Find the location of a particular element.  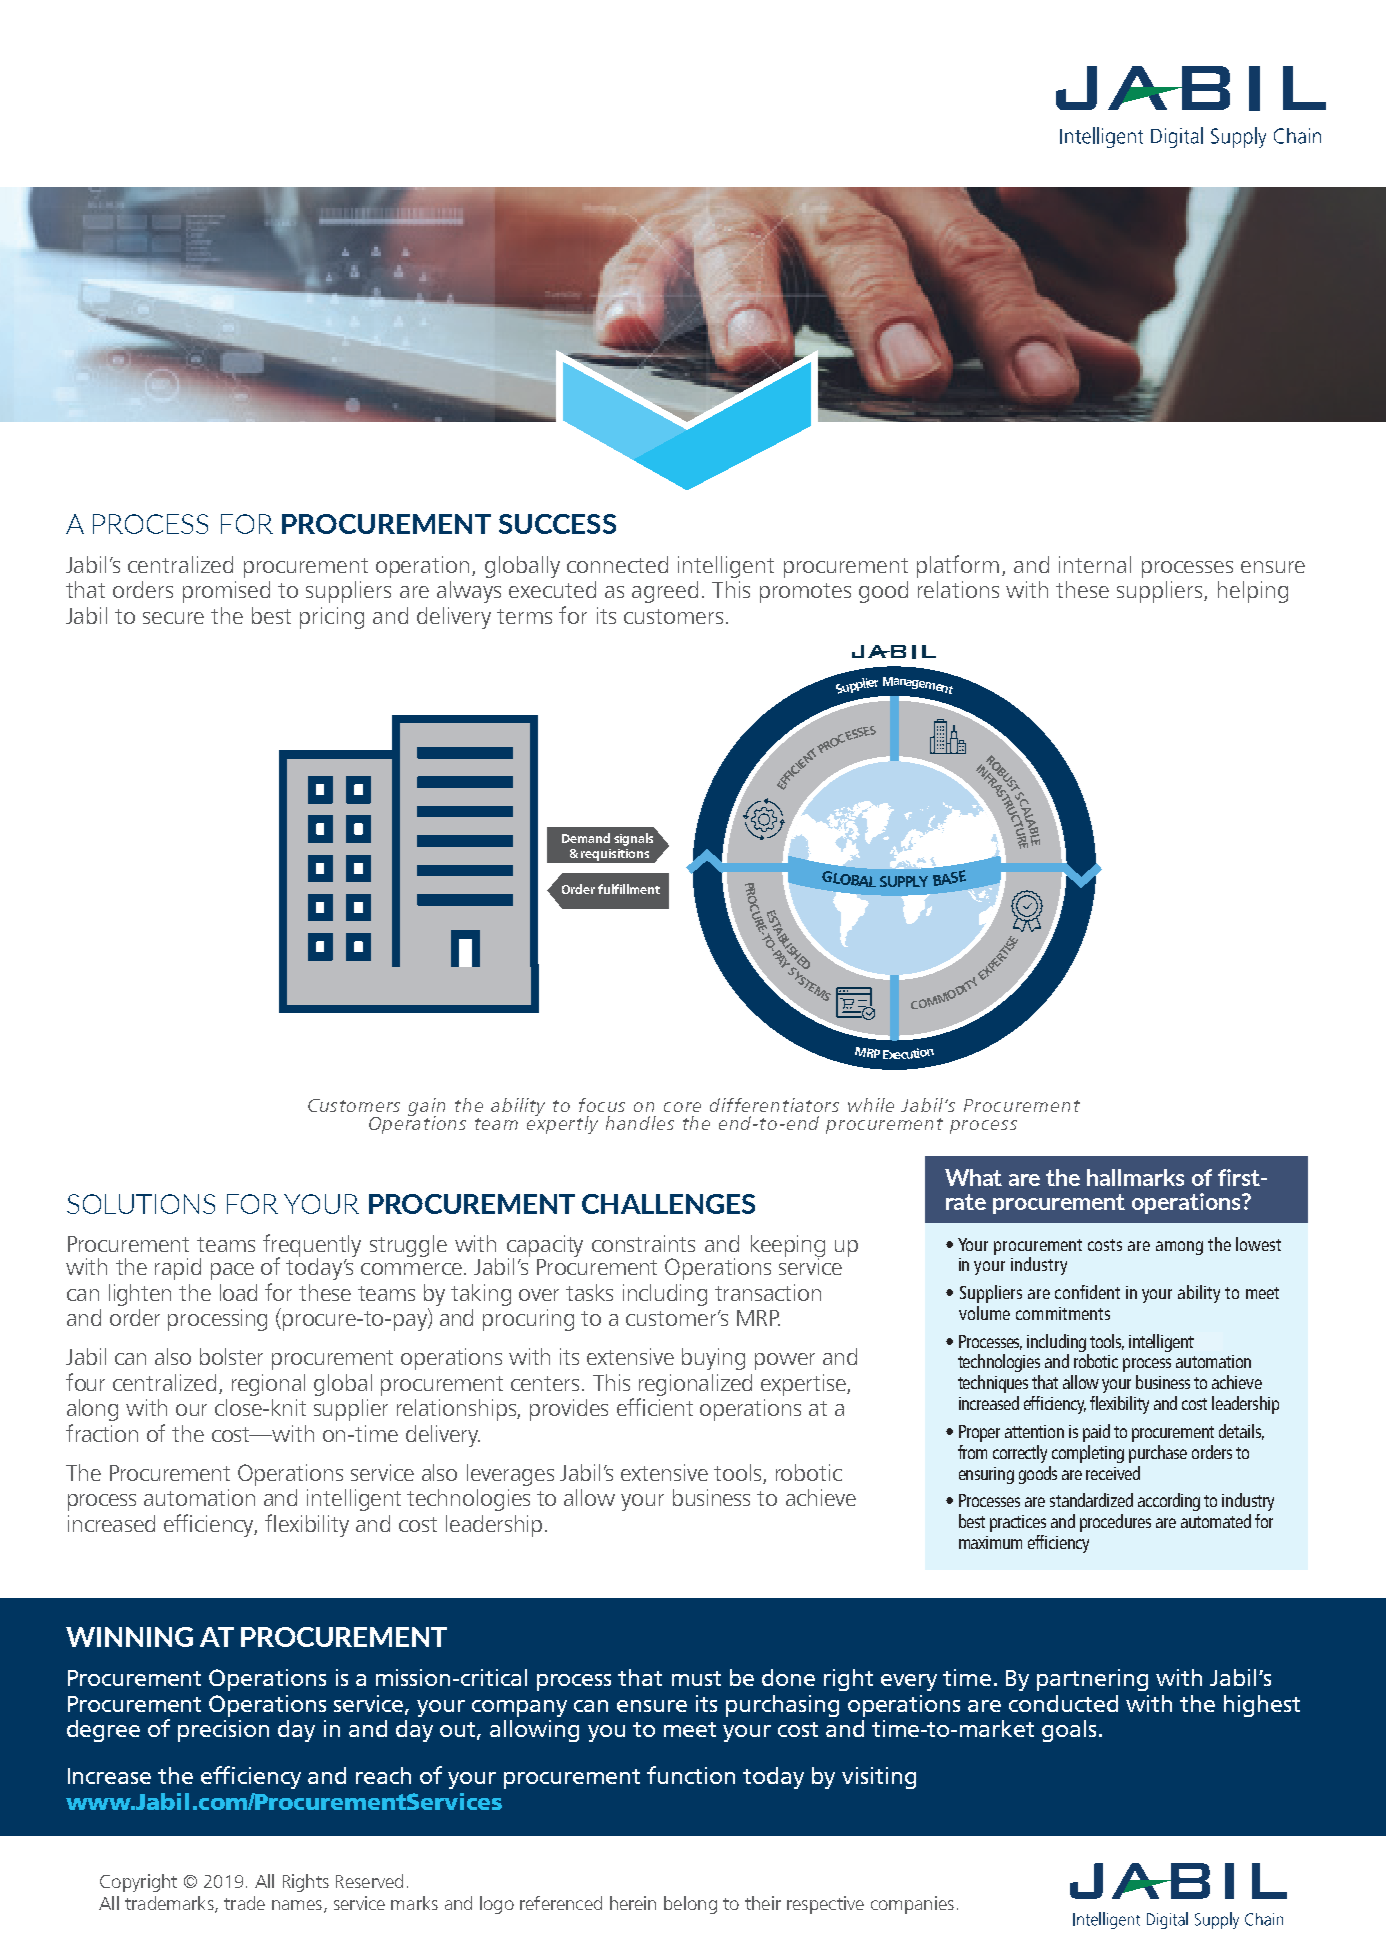

among is located at coordinates (1179, 1248).
